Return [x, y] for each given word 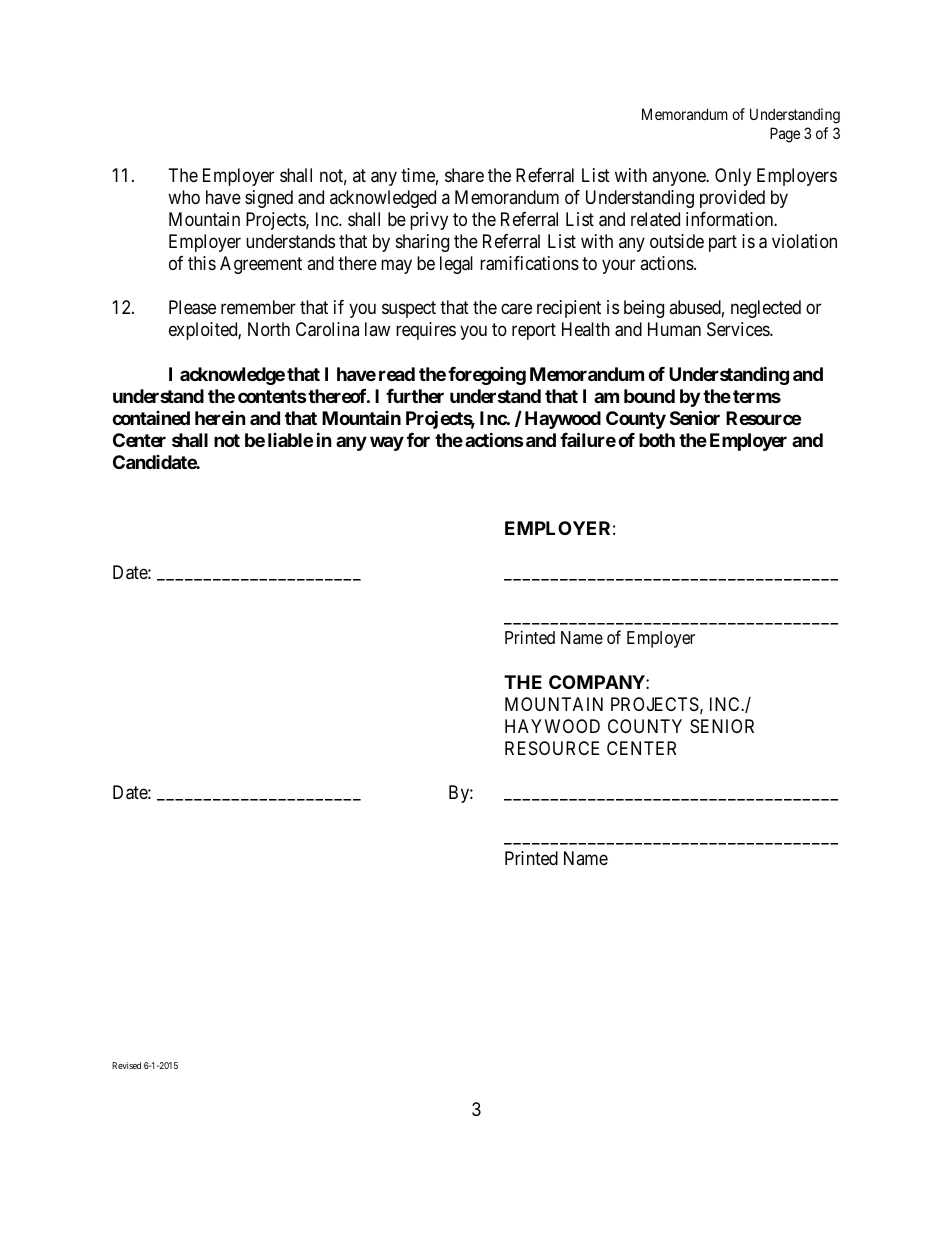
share [464, 175]
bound [649, 396]
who [184, 197]
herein [220, 418]
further [415, 396]
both [657, 440]
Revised [126, 1065]
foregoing [487, 375]
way [387, 443]
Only [733, 177]
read [397, 374]
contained [151, 418]
